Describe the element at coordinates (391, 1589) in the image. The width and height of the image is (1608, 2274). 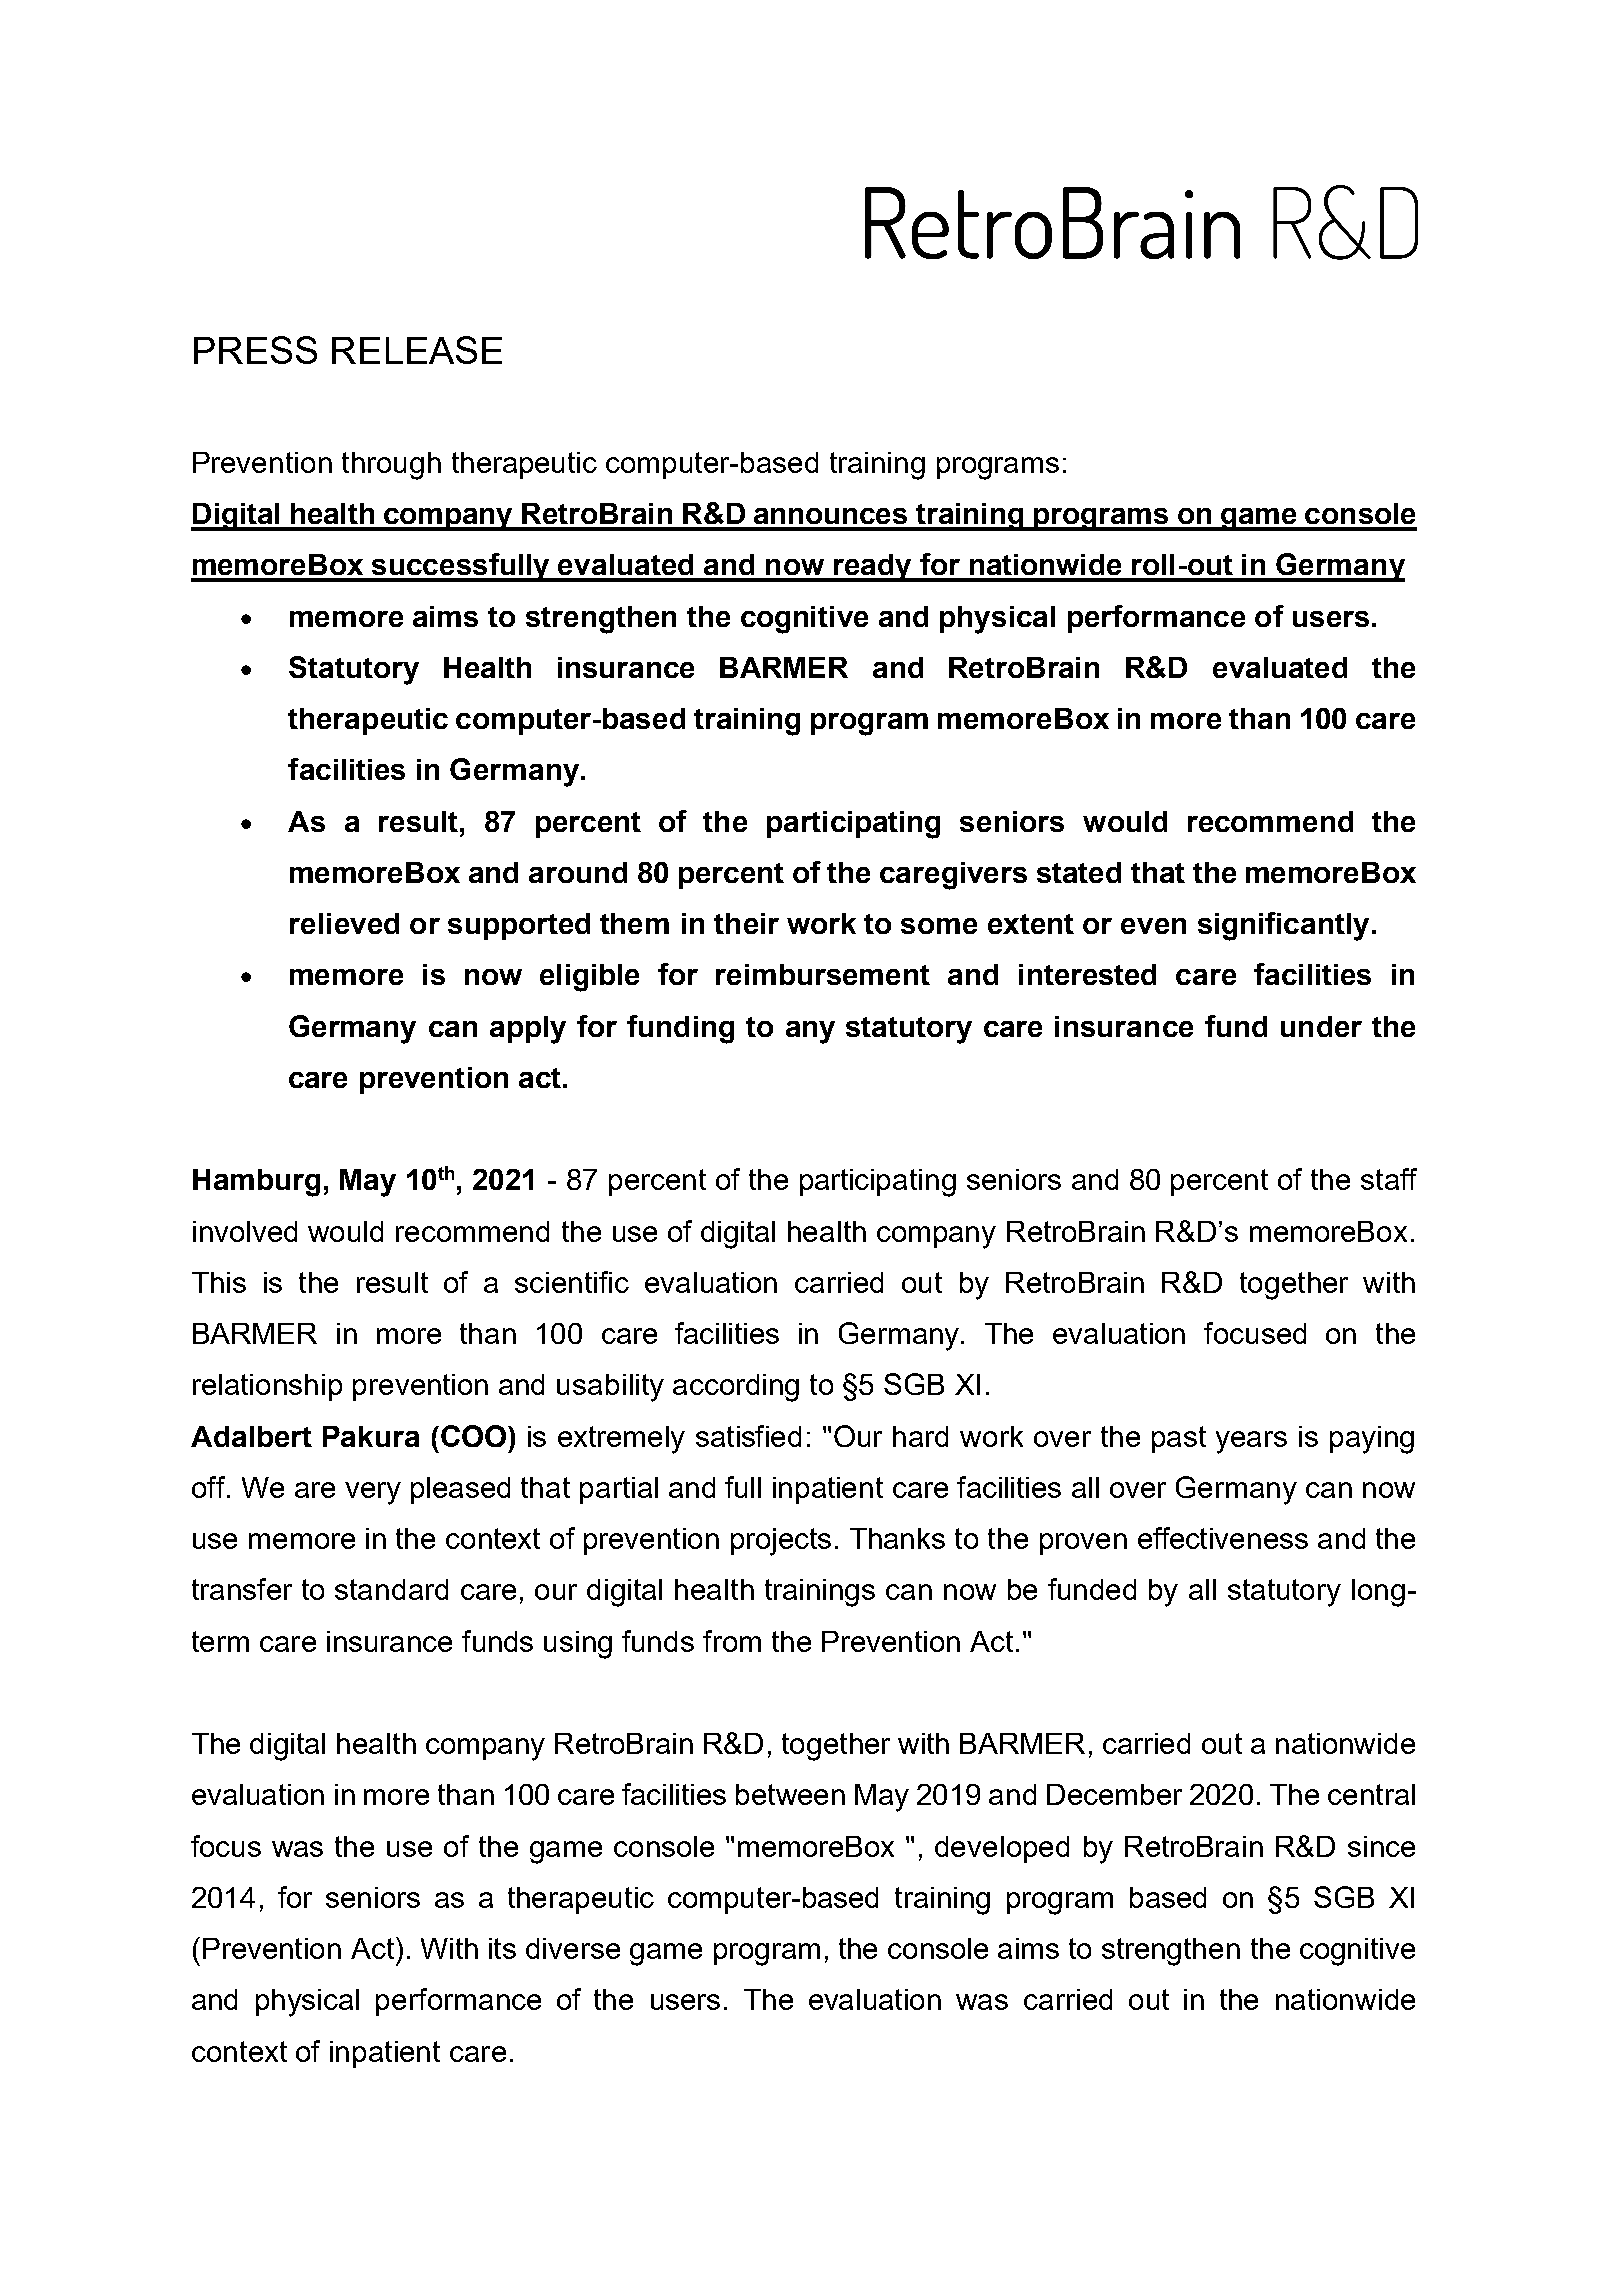
I see `standard` at that location.
